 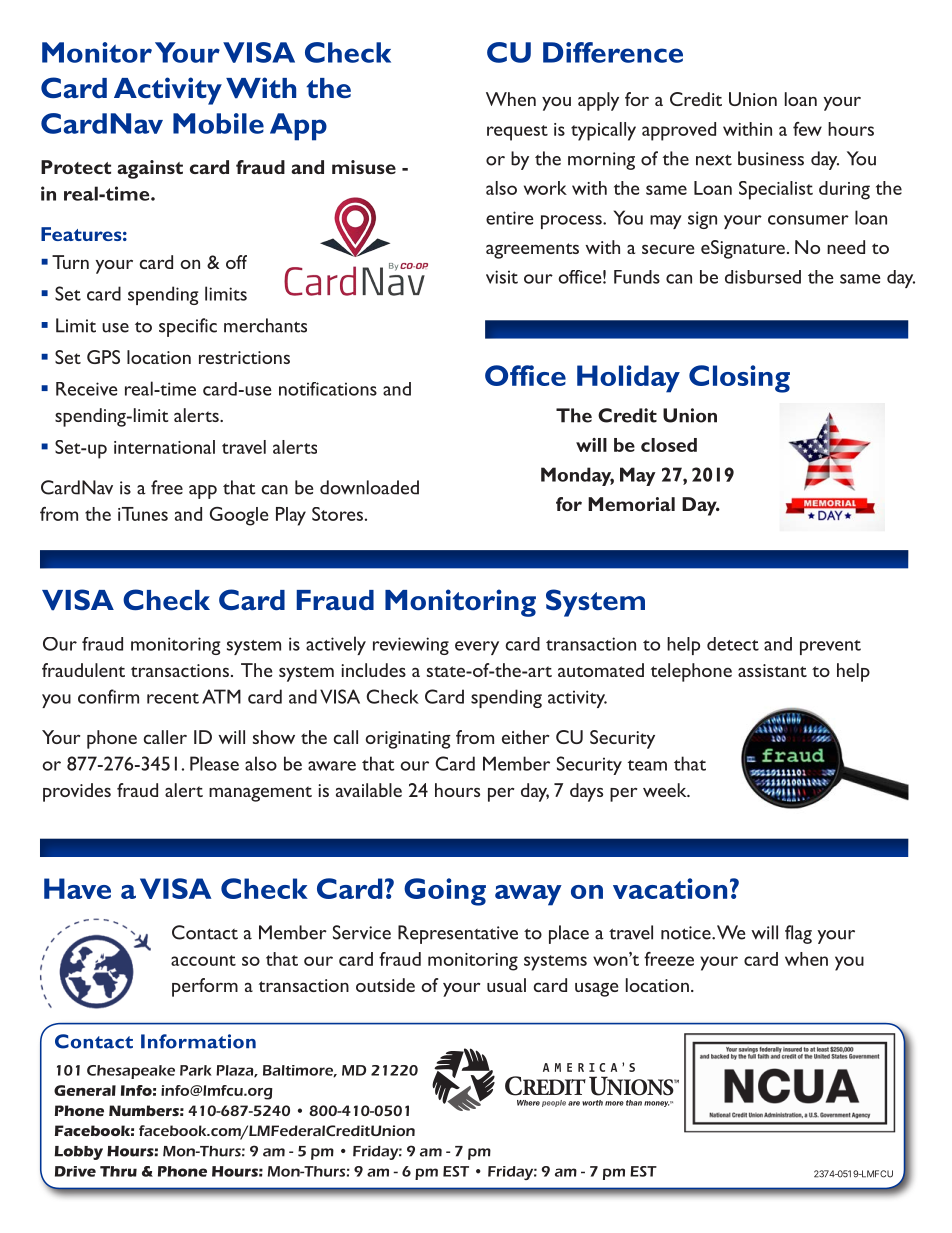 What do you see at coordinates (502, 277) in the screenshot?
I see `visit` at bounding box center [502, 277].
